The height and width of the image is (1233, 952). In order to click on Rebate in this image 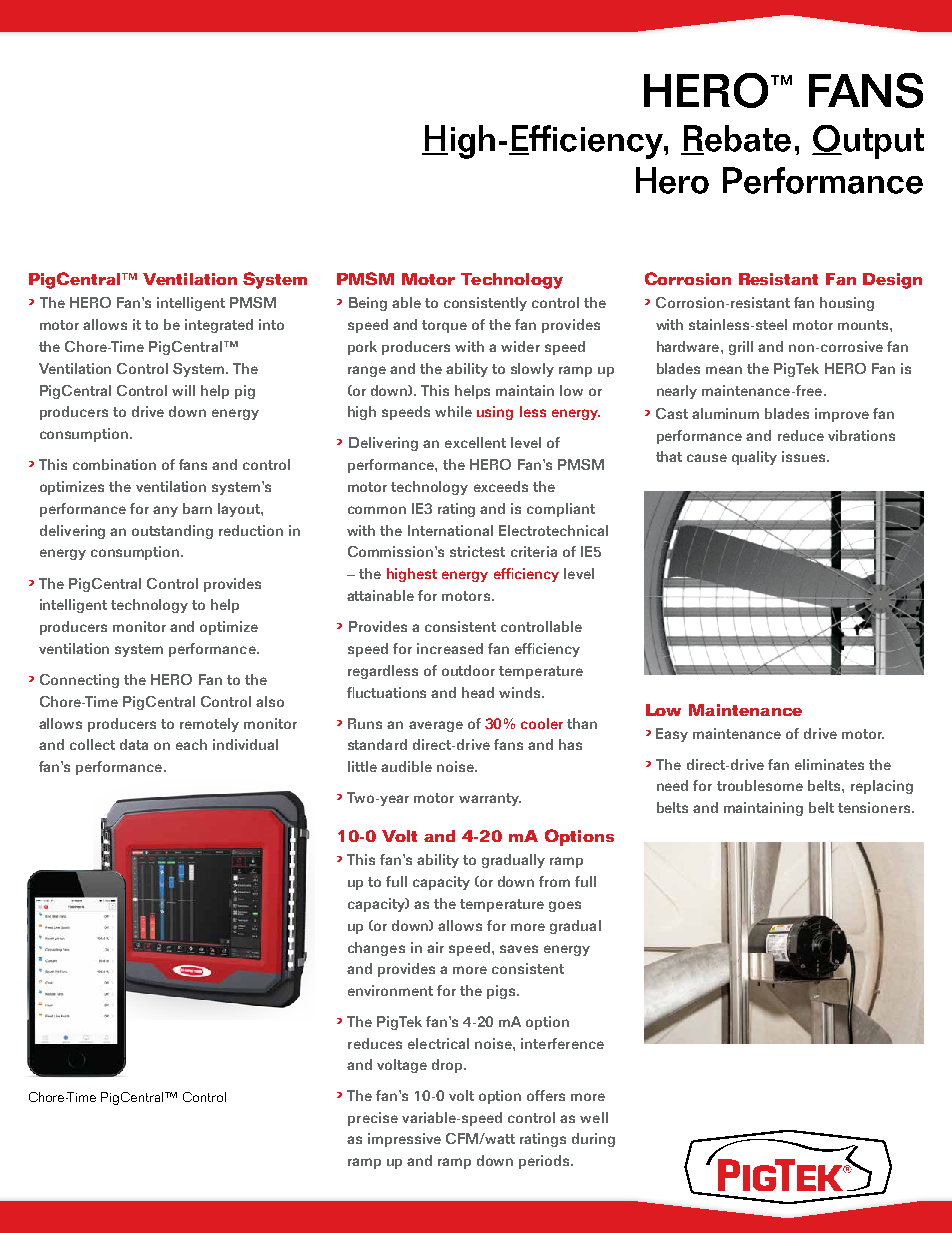, I will do `click(736, 139)`.
